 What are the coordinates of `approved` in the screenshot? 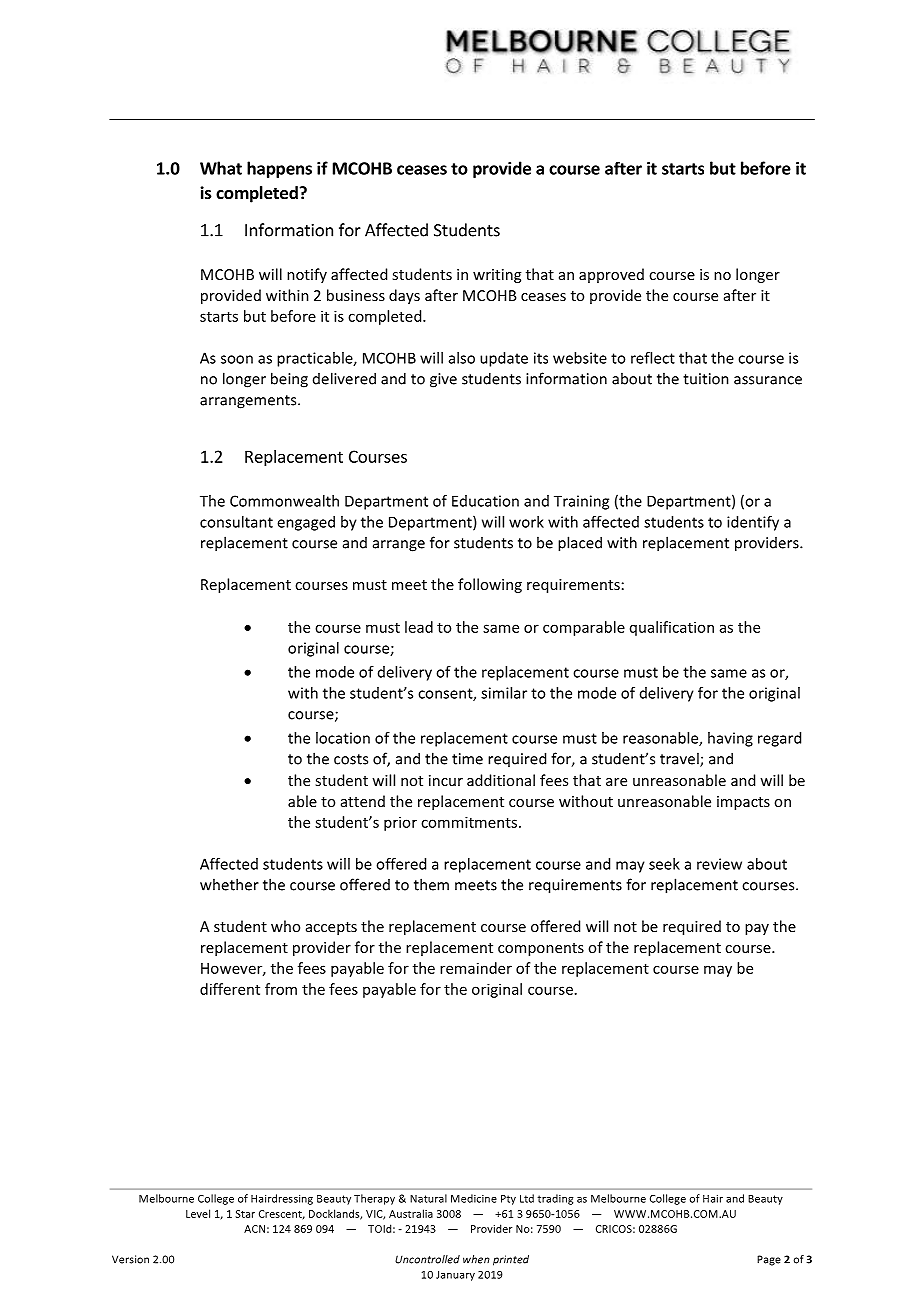 It's located at (611, 275).
